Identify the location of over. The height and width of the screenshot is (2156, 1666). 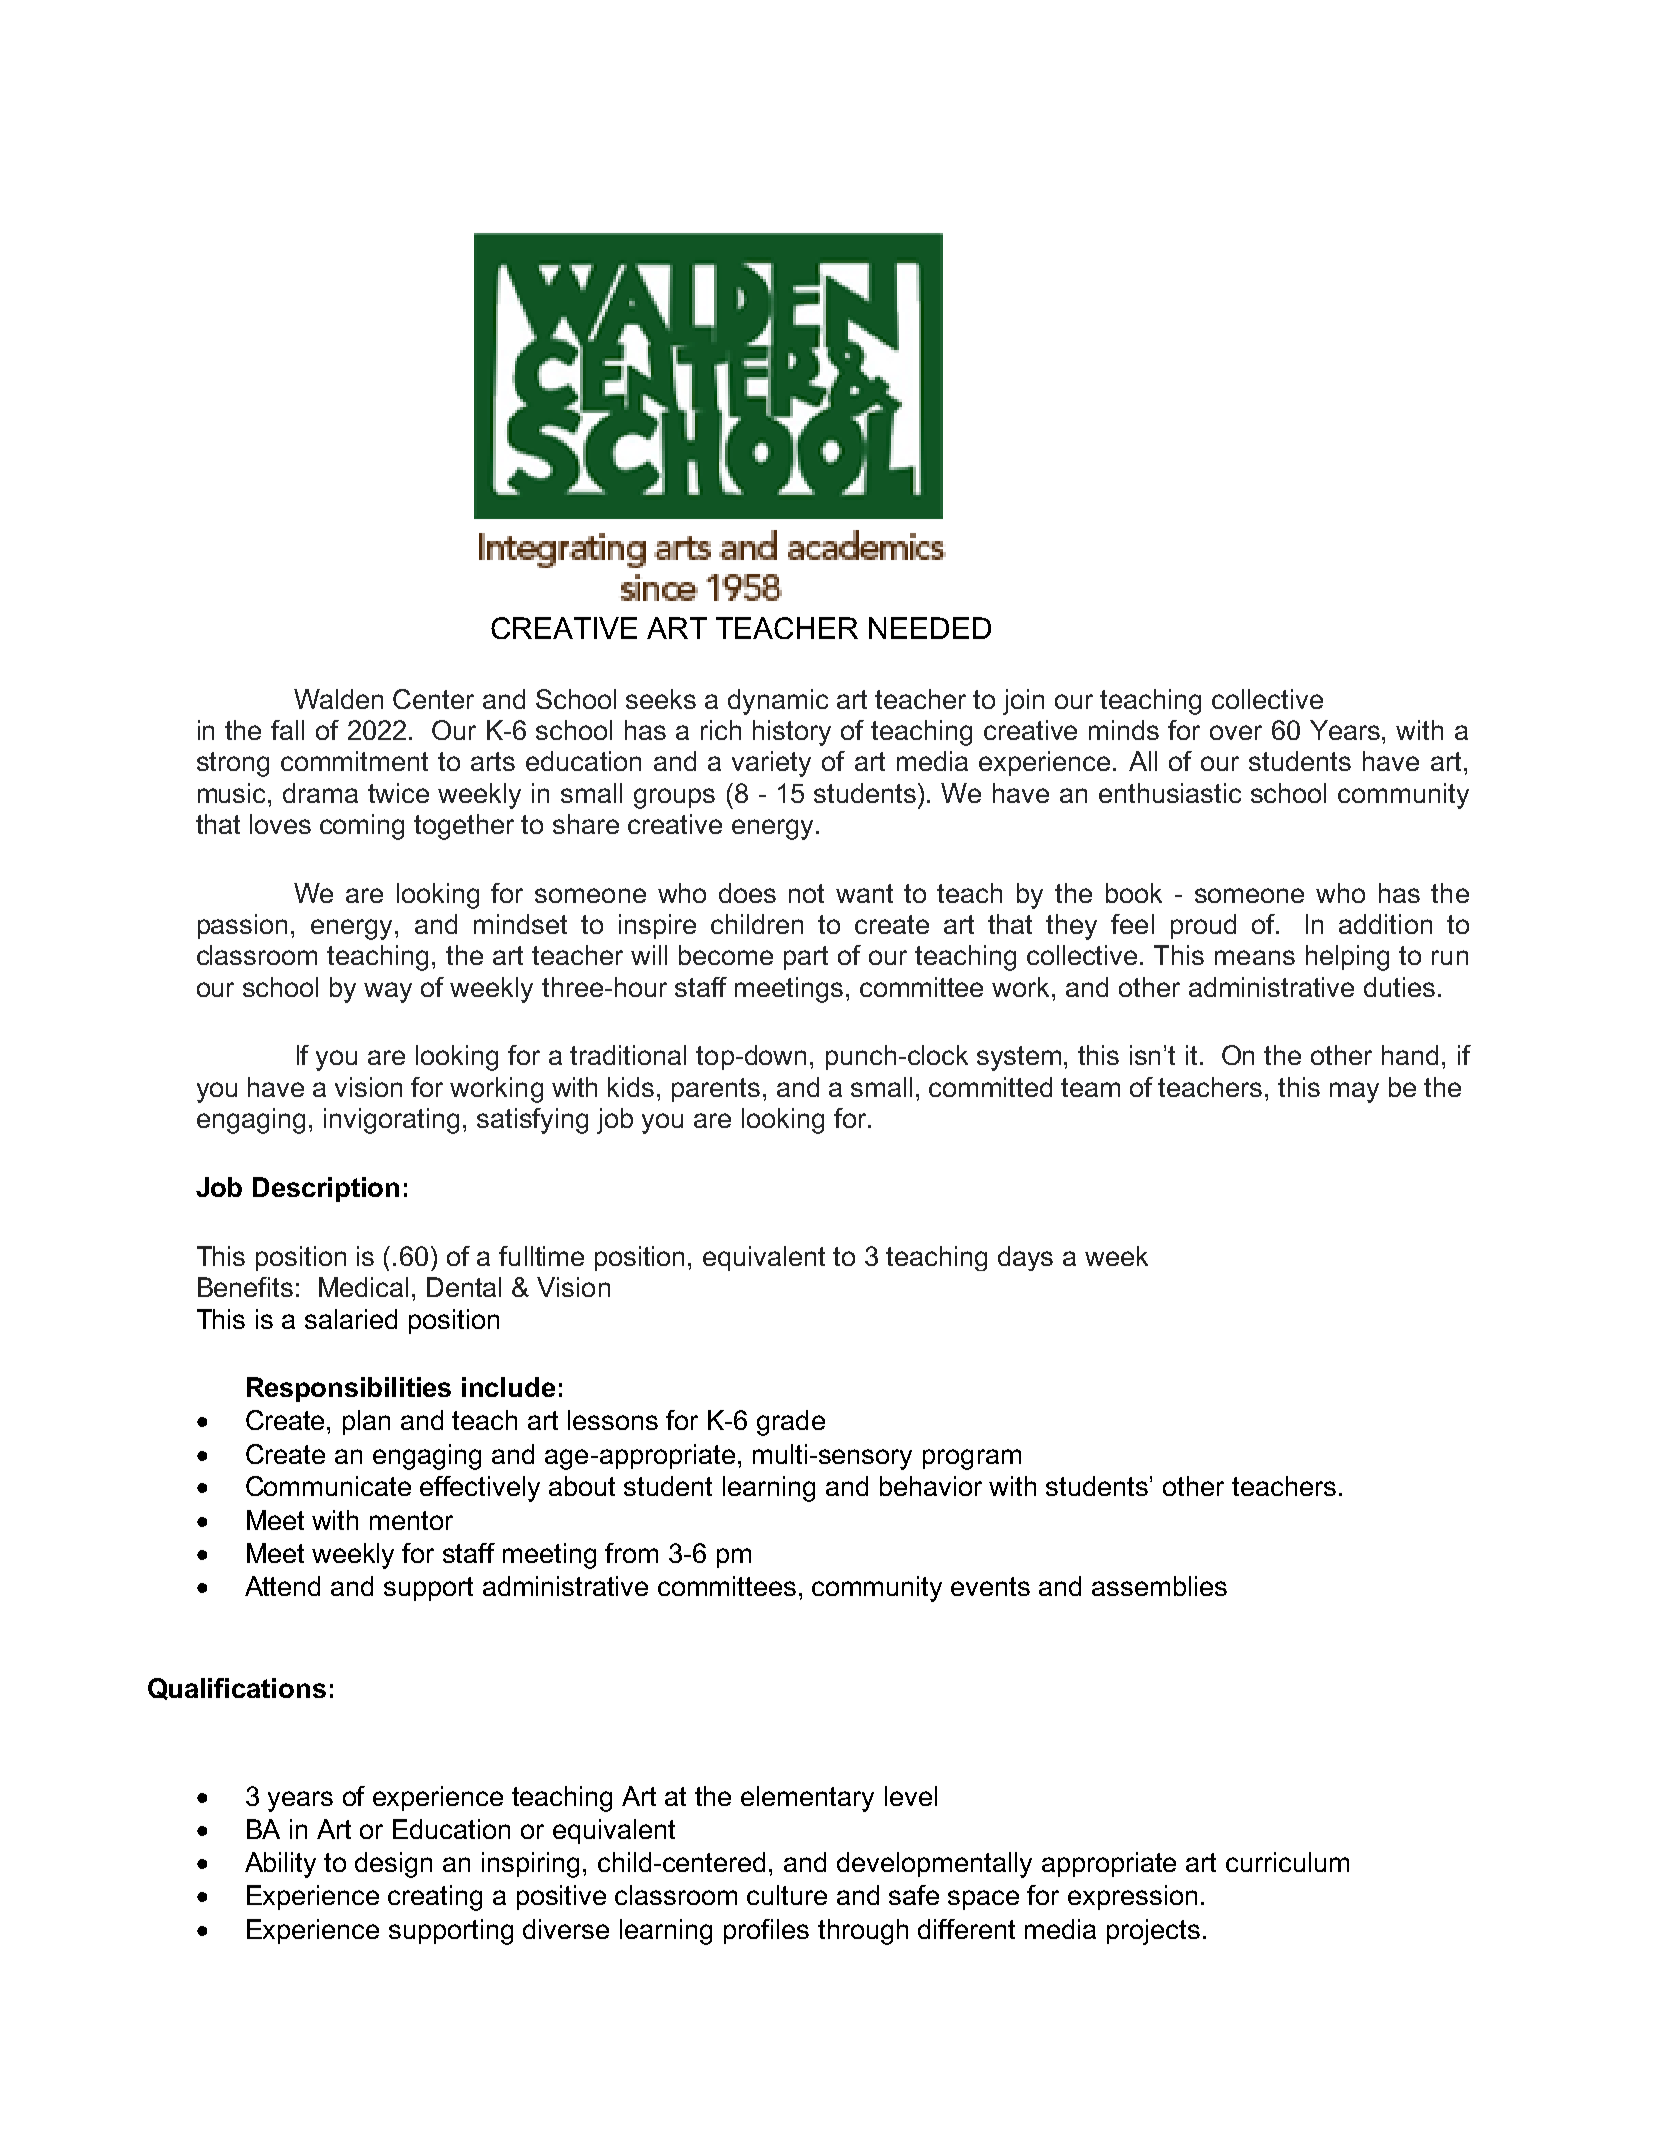
(1236, 732).
